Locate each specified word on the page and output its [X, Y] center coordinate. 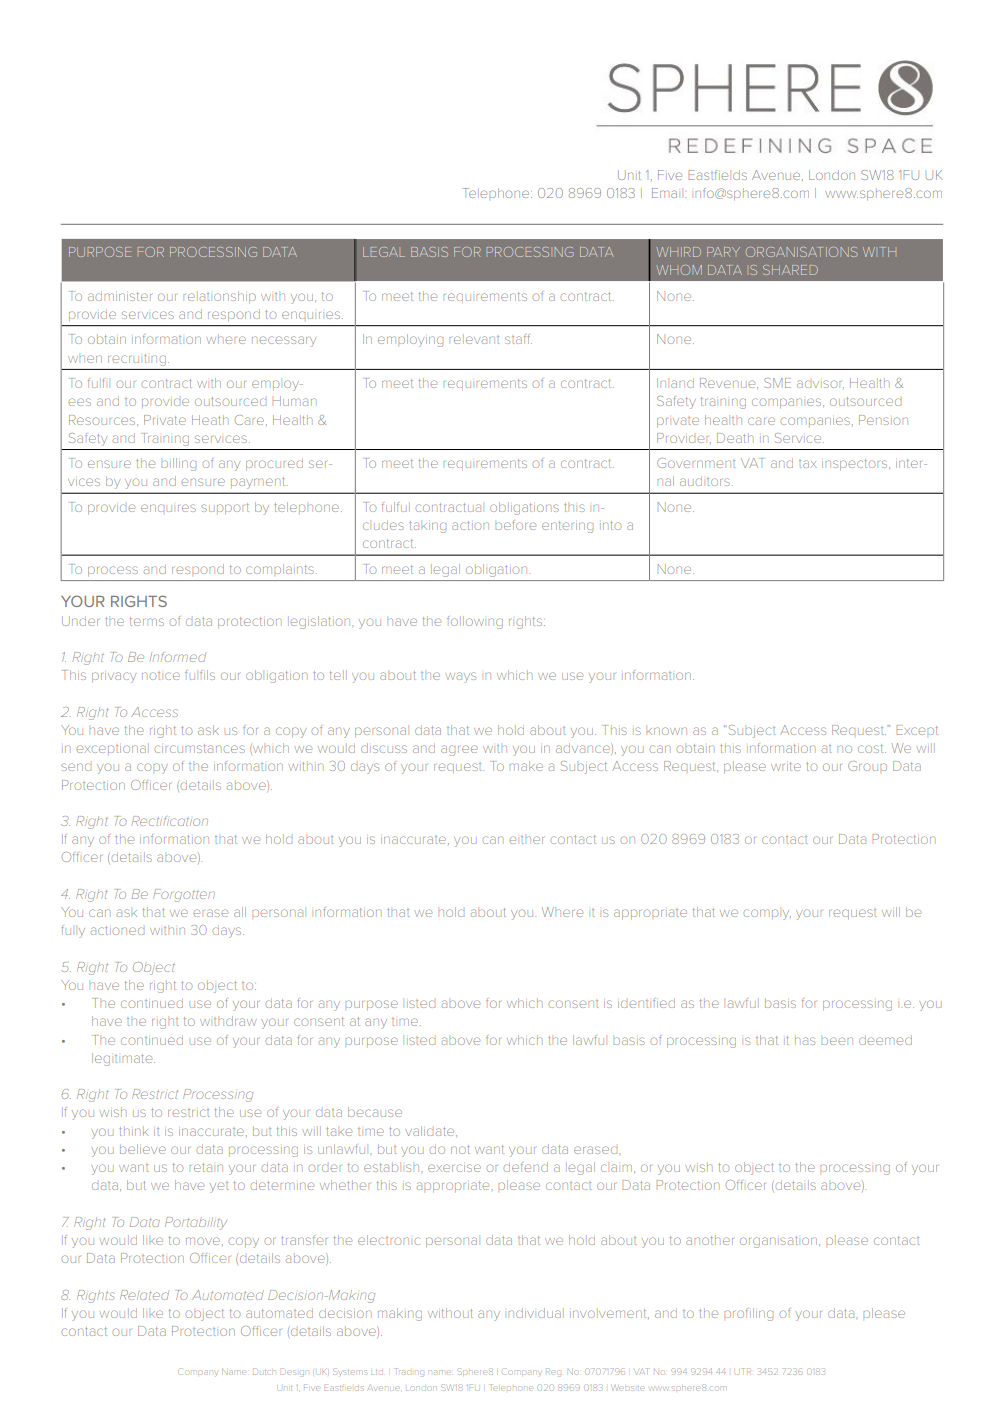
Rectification [170, 821]
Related [144, 1295]
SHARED [790, 270]
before [516, 525]
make [526, 766]
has [805, 1041]
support [225, 508]
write [786, 766]
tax [808, 464]
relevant [474, 340]
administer [120, 296]
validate [431, 1131]
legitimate [123, 1059]
